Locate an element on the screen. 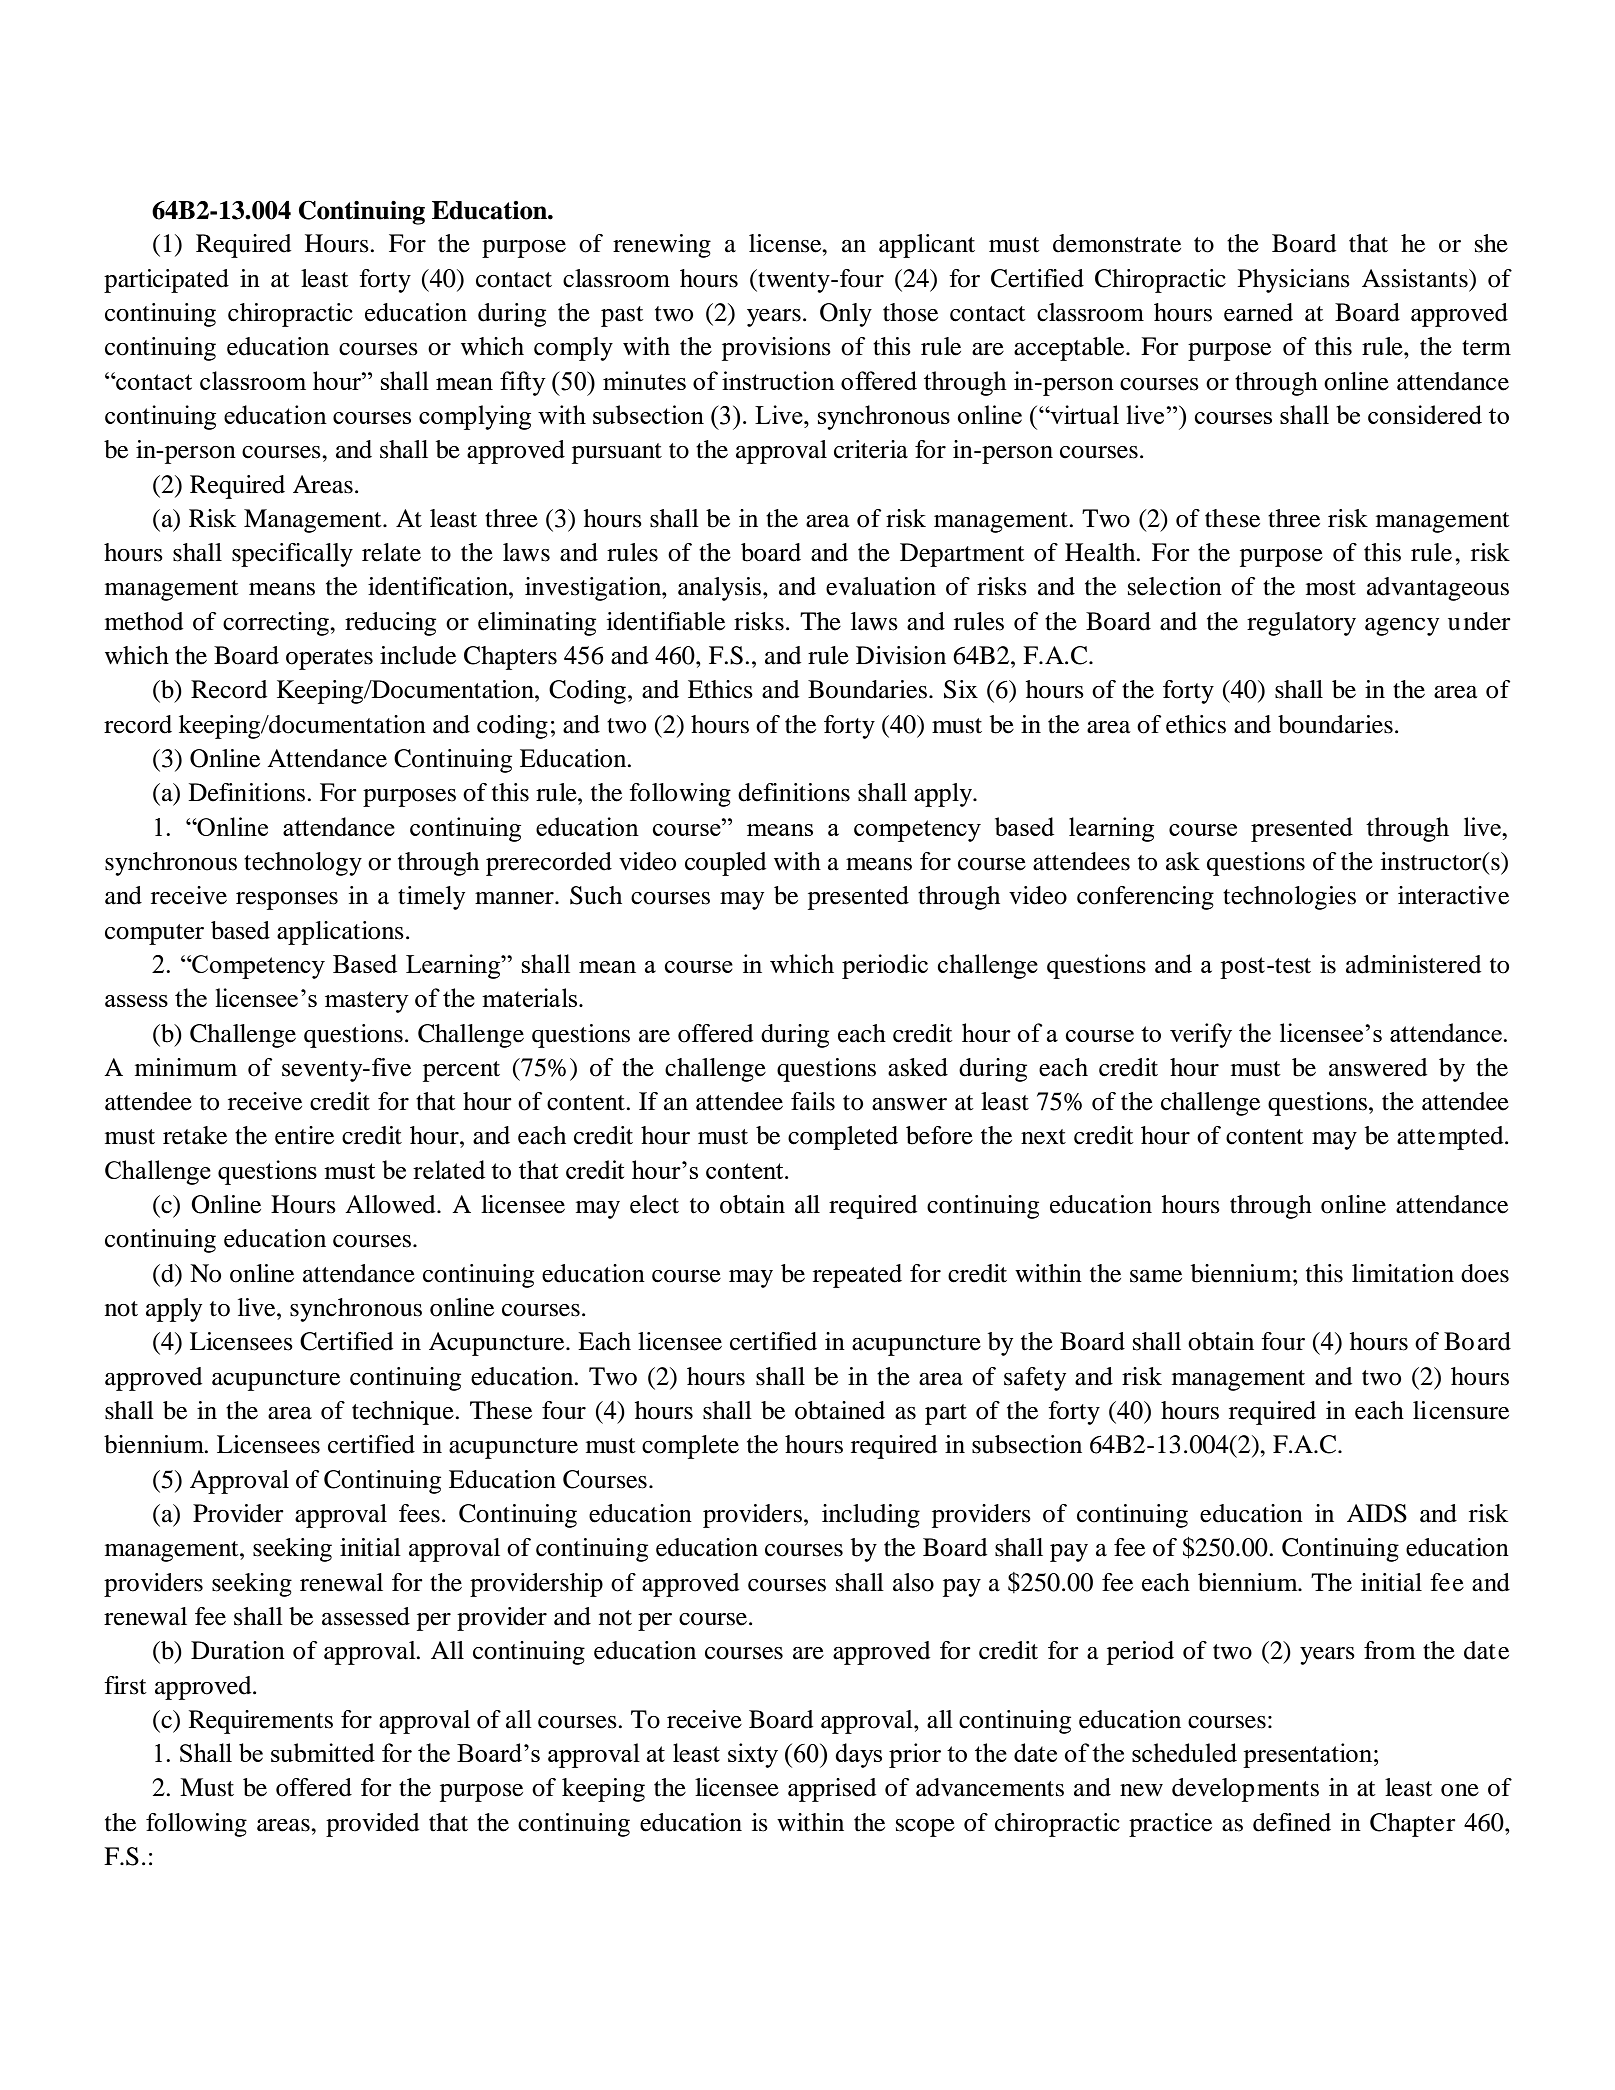 This screenshot has width=1615, height=2090. Physicians is located at coordinates (1294, 281).
